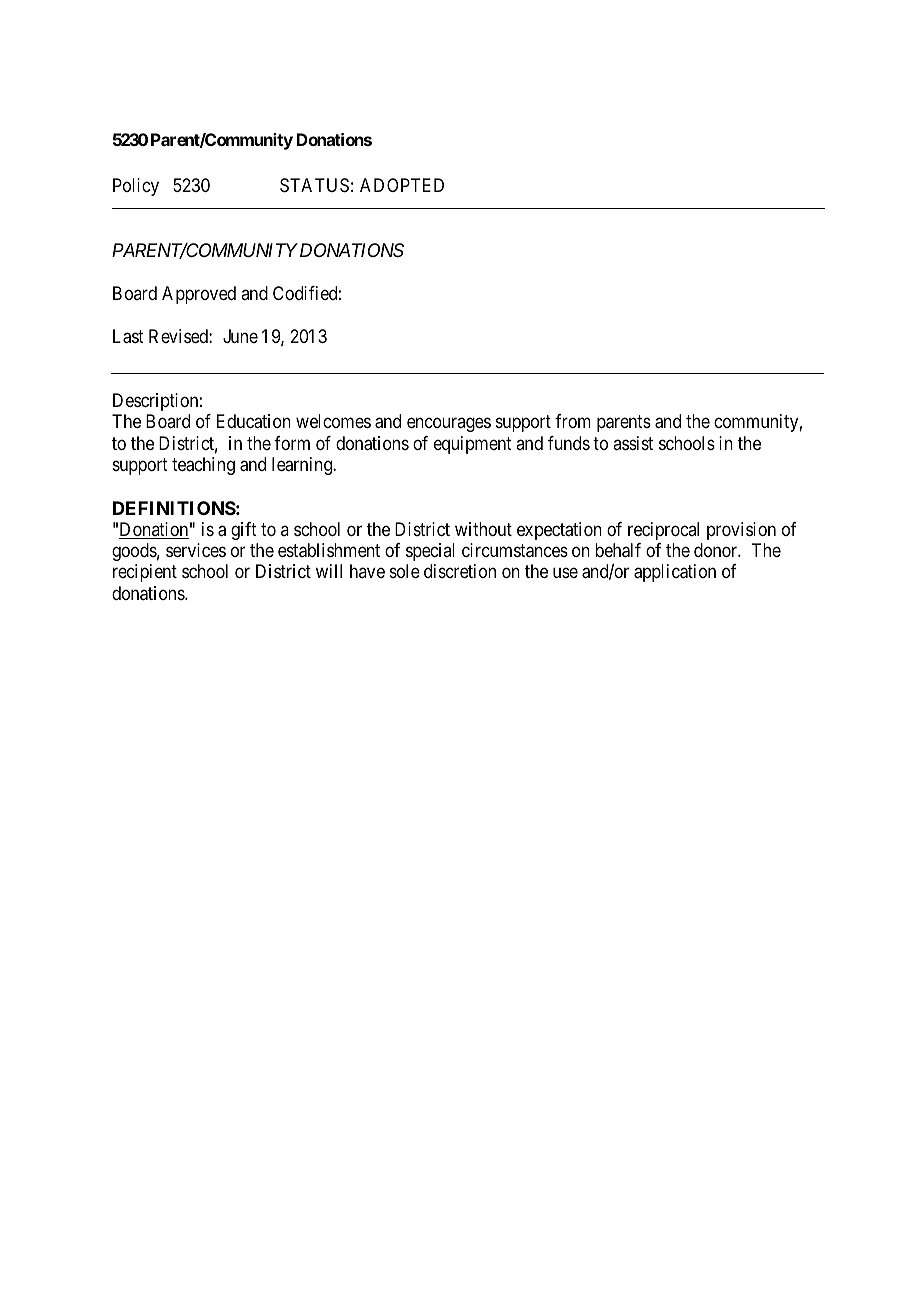 The width and height of the image is (924, 1308). I want to click on June, so click(240, 336).
